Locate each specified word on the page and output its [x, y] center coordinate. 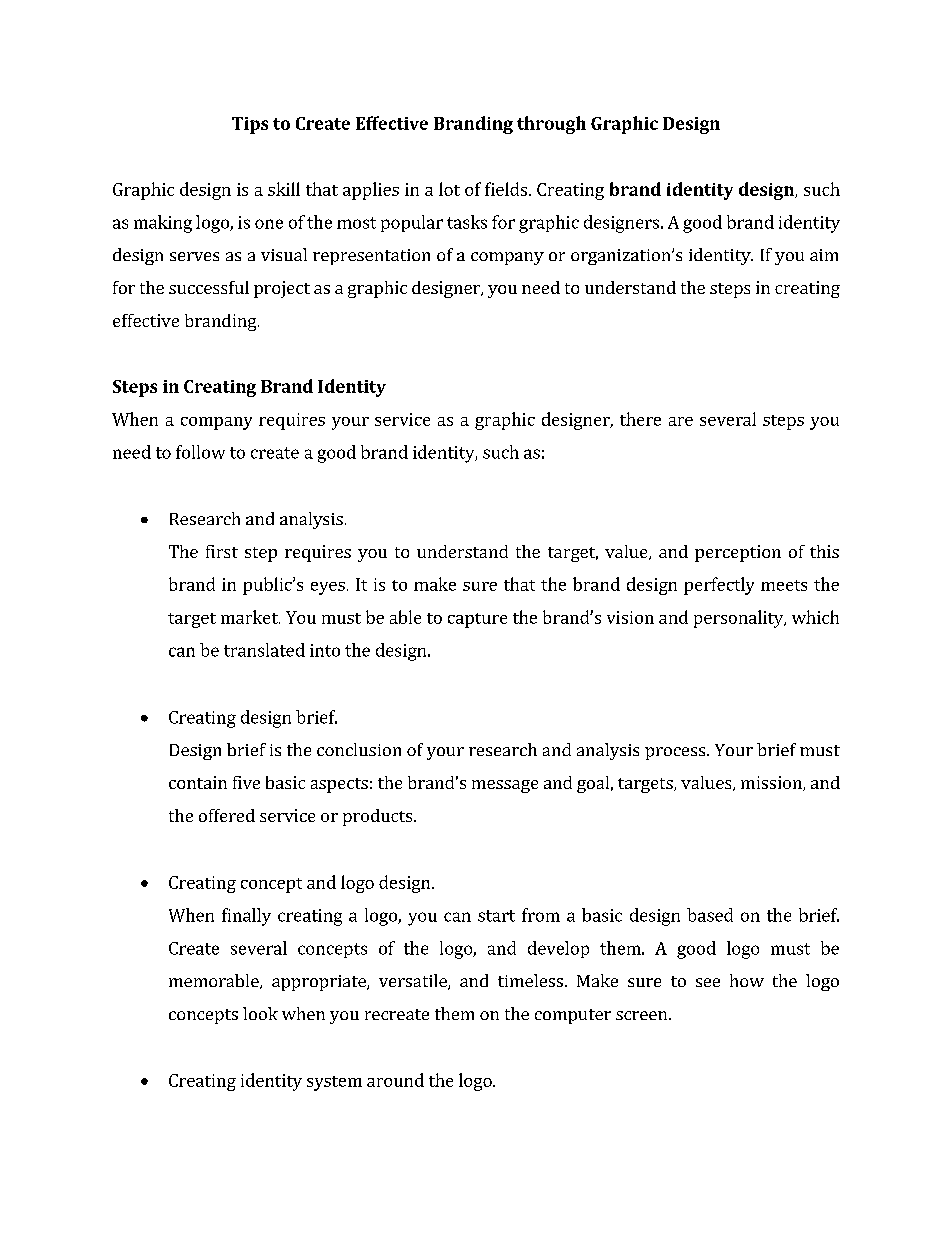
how [747, 980]
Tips [250, 125]
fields [506, 189]
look [260, 1013]
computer [573, 1016]
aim [824, 255]
